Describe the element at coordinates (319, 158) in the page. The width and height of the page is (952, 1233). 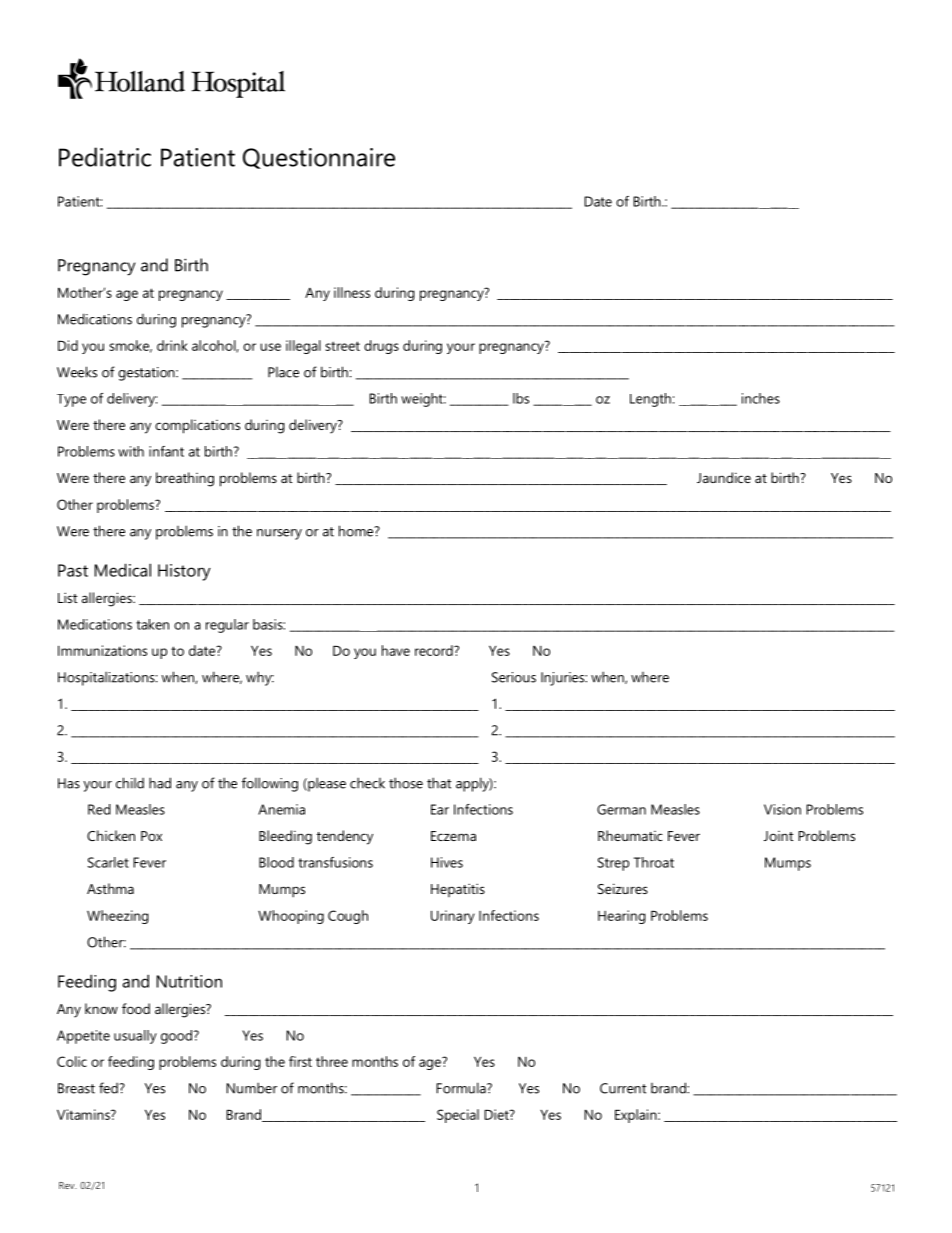
I see `Questionnaire` at that location.
